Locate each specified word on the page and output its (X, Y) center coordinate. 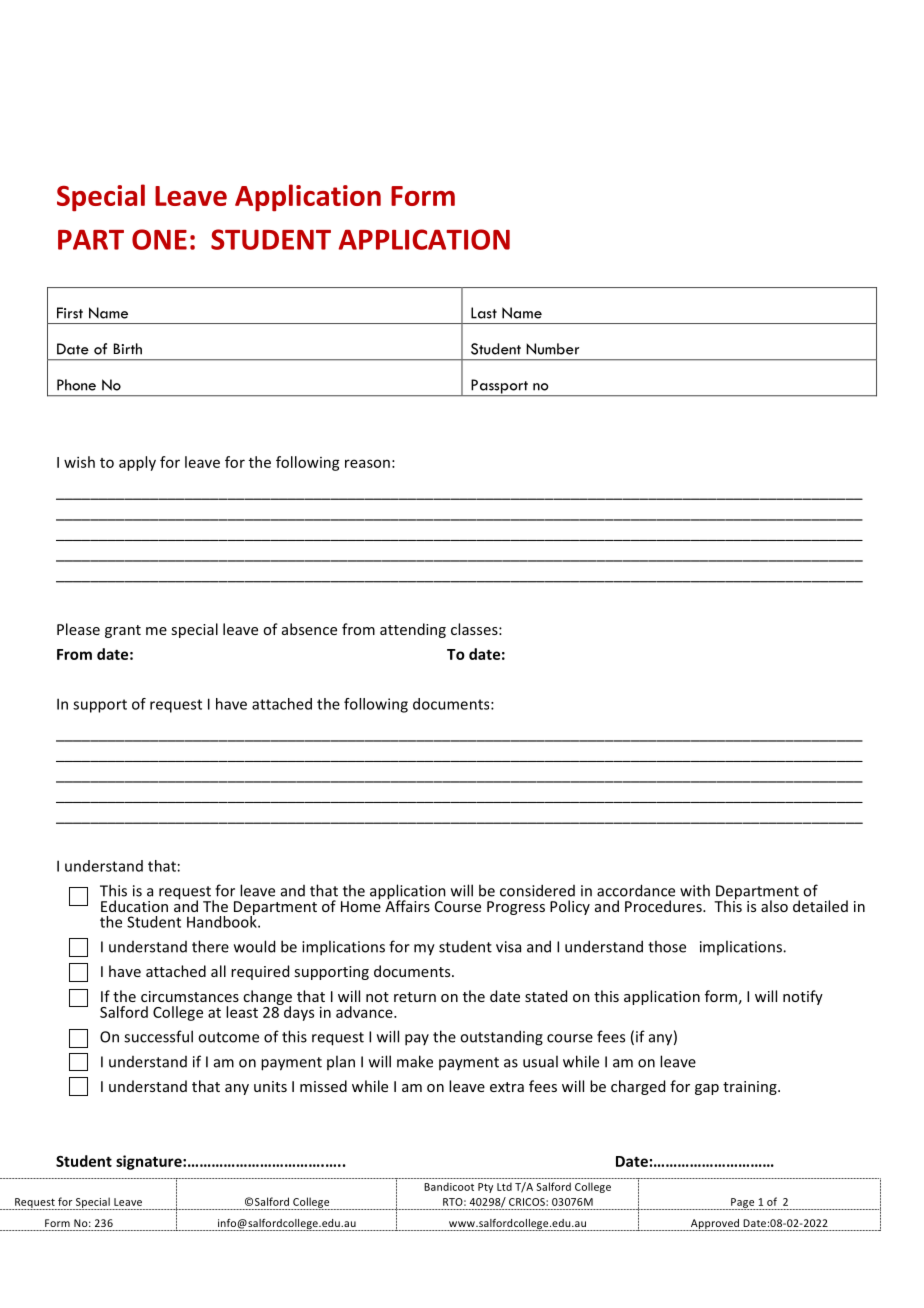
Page (743, 1204)
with (695, 890)
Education (134, 906)
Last (484, 313)
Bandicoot (449, 1186)
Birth (128, 349)
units (270, 1086)
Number (552, 349)
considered (537, 890)
